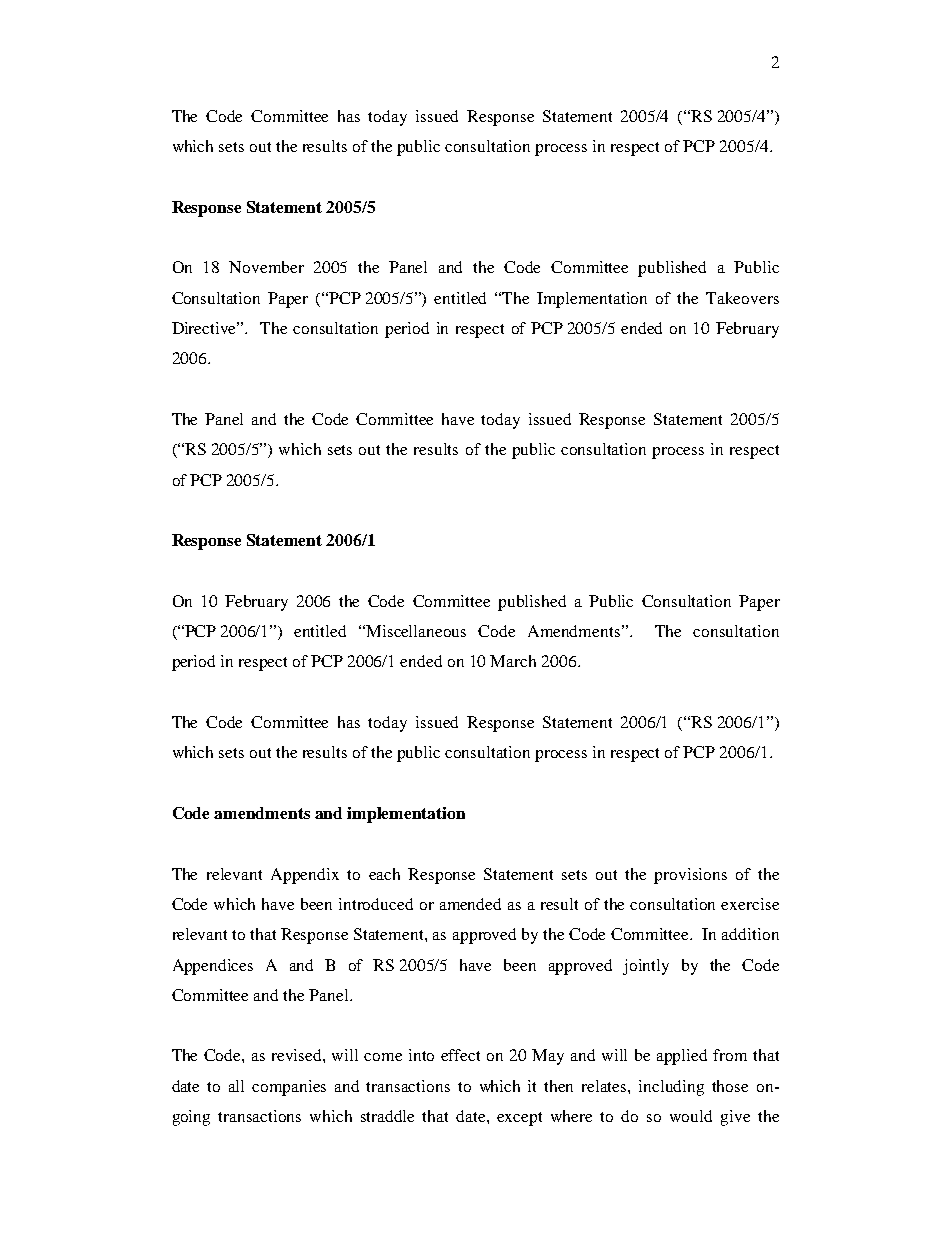 Image resolution: width=952 pixels, height=1233 pixels. Describe the element at coordinates (690, 876) in the document. I see `provisions` at that location.
